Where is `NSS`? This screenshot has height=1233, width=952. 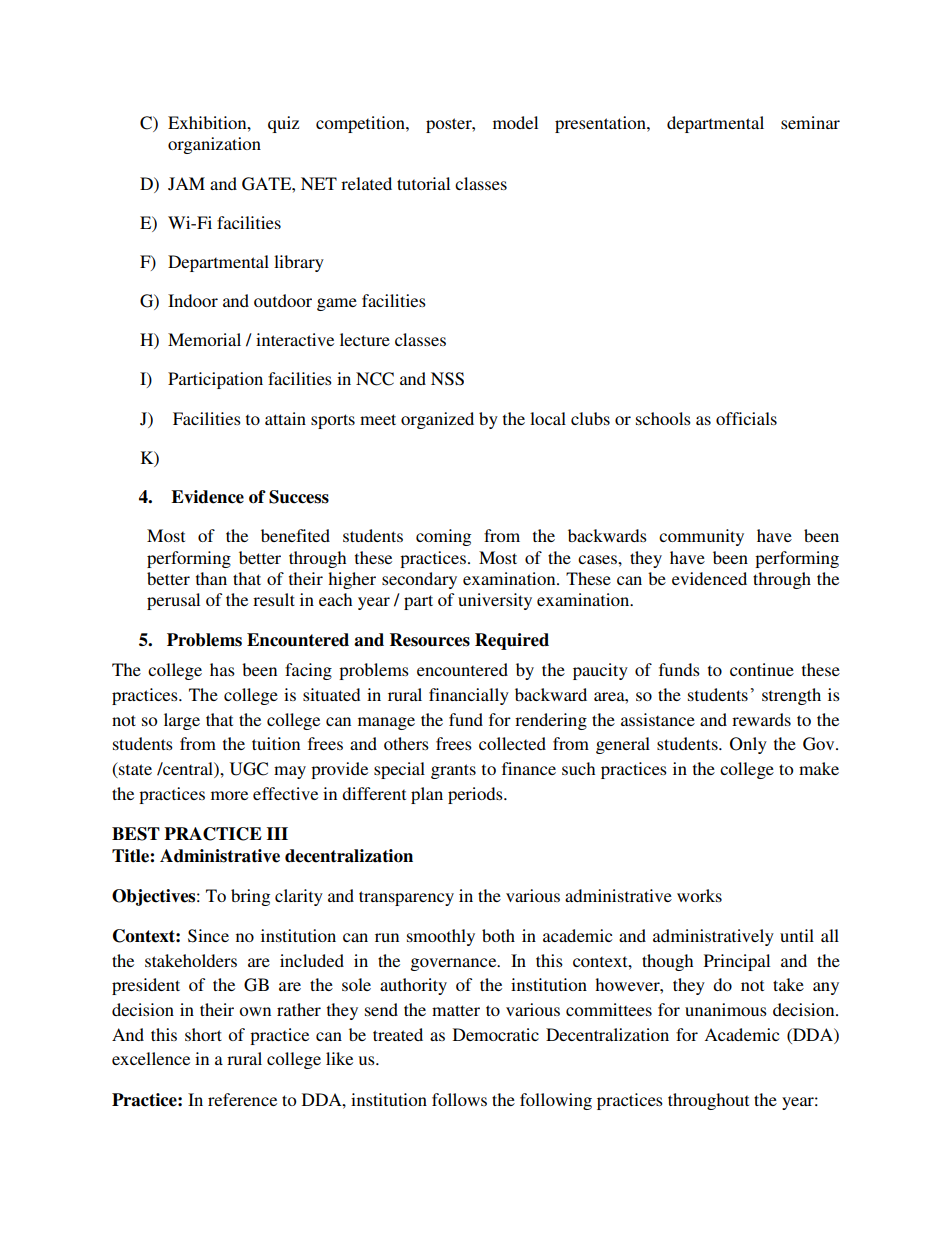 NSS is located at coordinates (447, 379).
